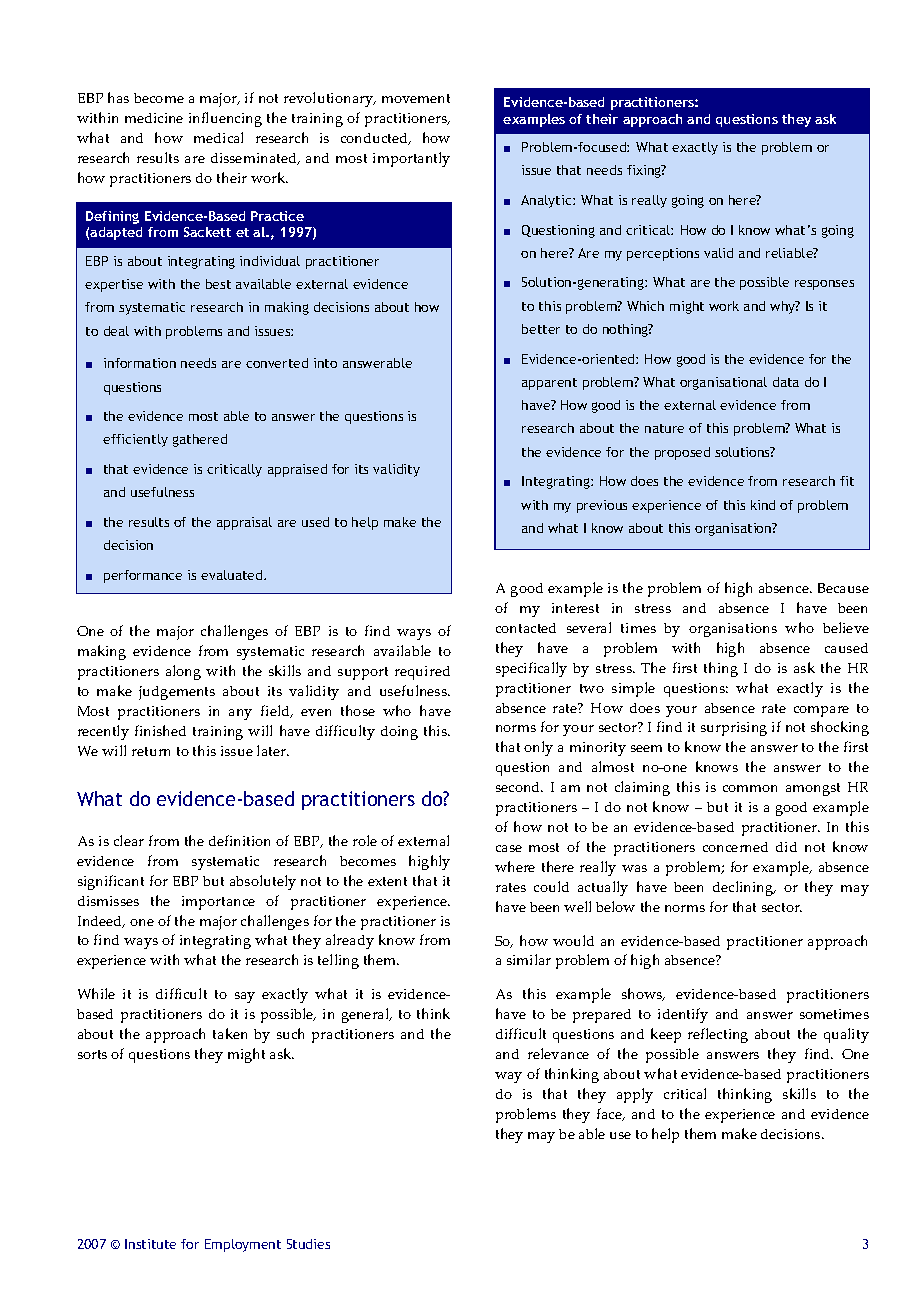  I want to click on data, so click(786, 382).
